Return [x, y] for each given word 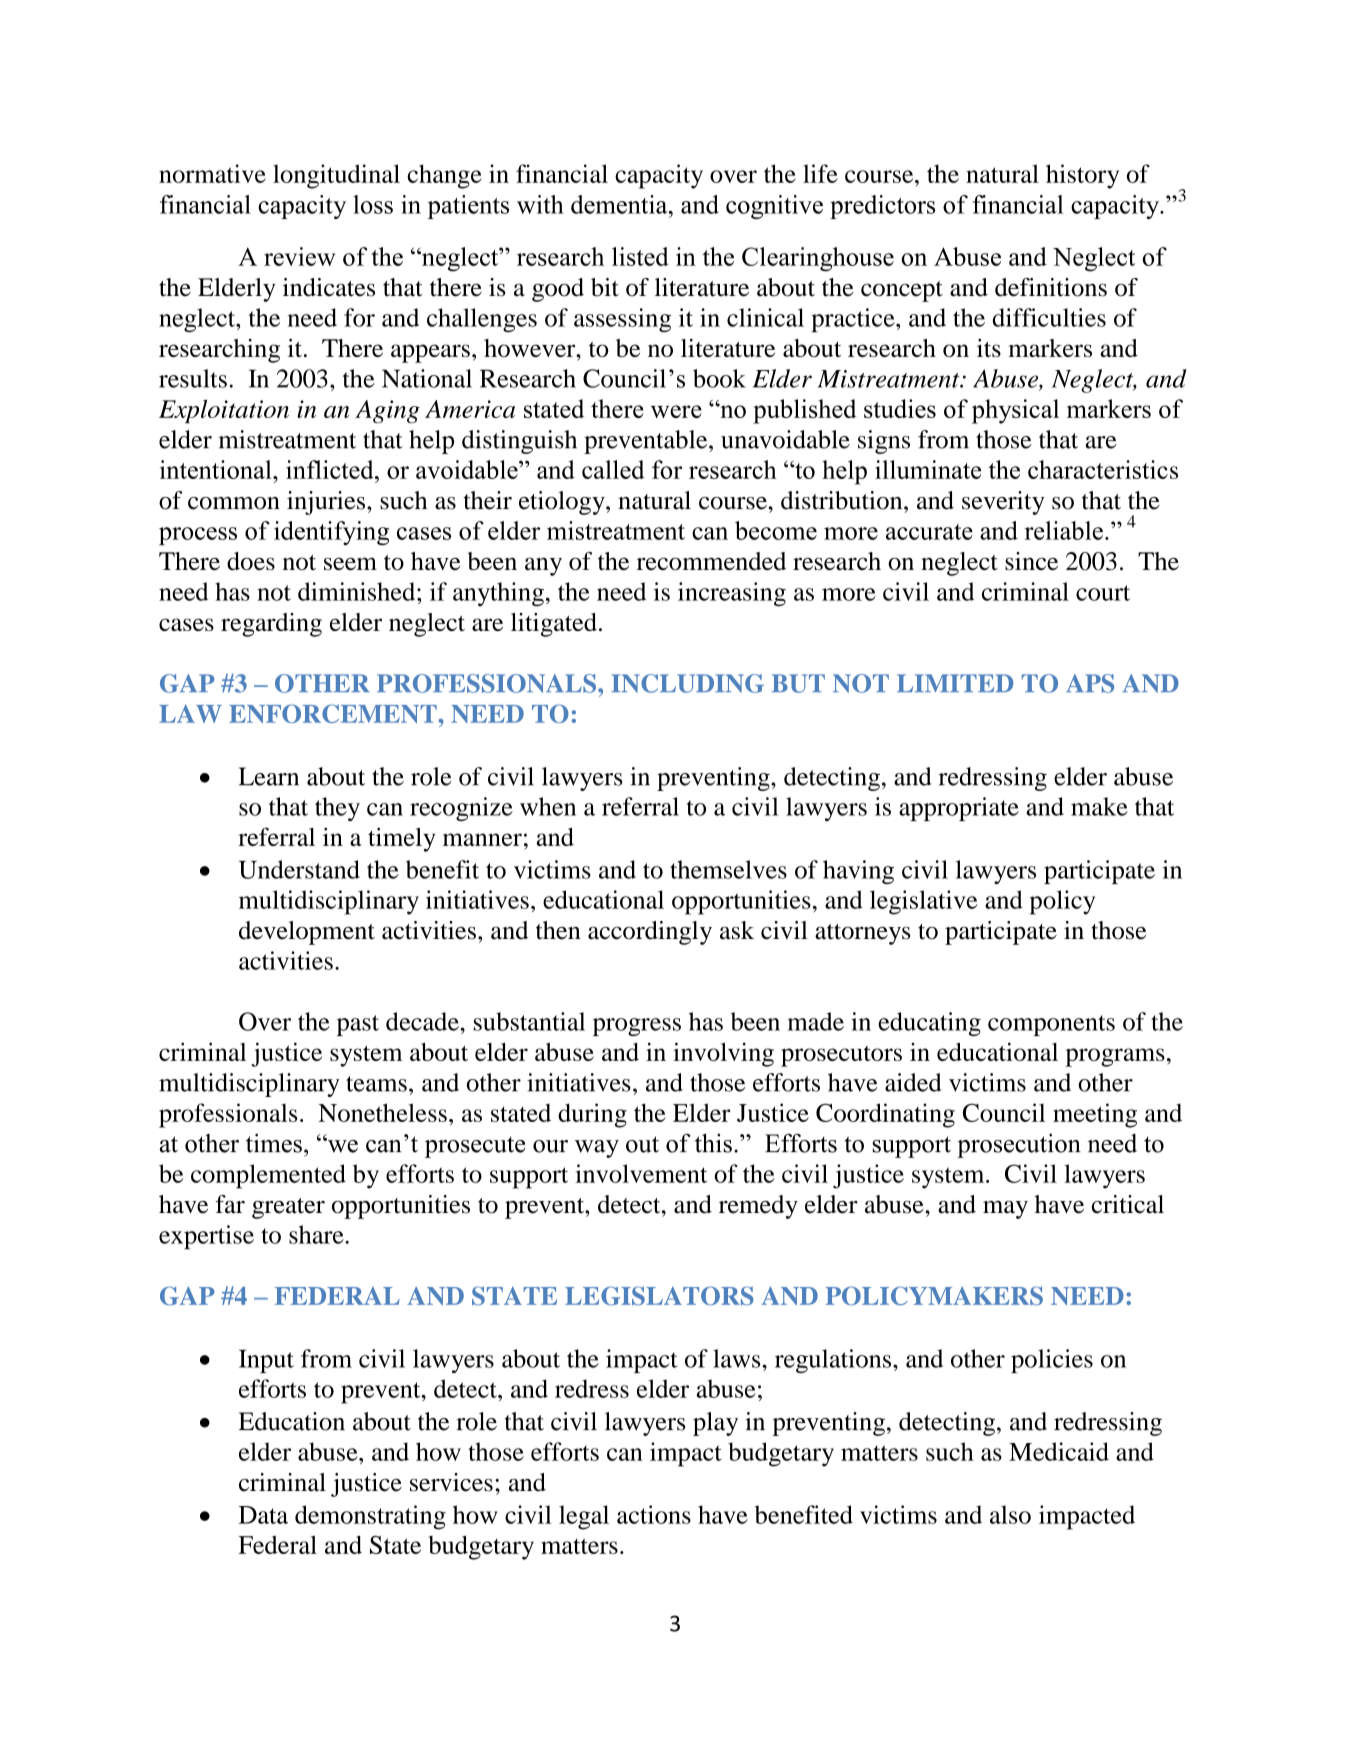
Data [263, 1515]
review [299, 256]
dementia [620, 204]
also [1010, 1514]
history [1082, 176]
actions [654, 1514]
